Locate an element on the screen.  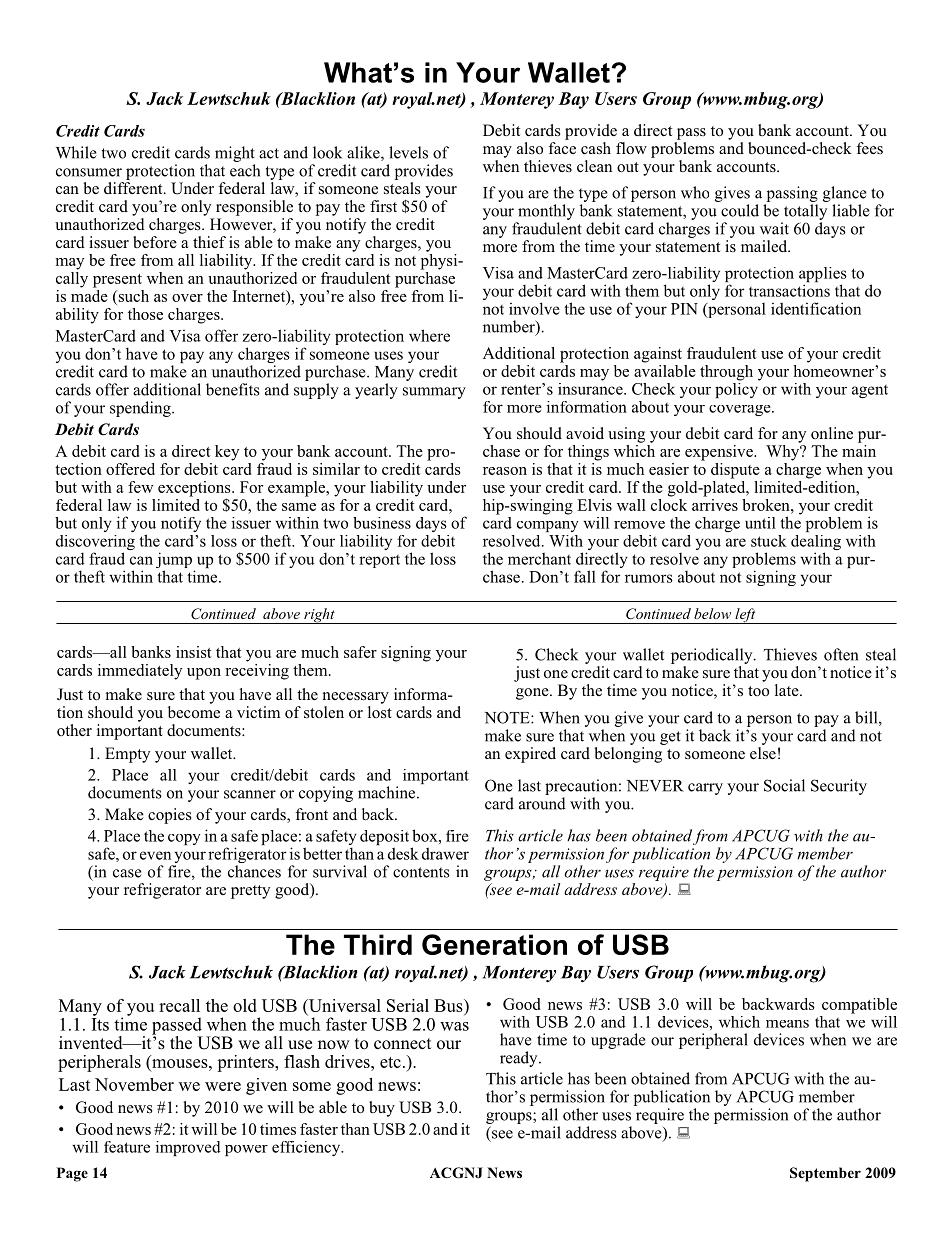
different is located at coordinates (134, 188).
